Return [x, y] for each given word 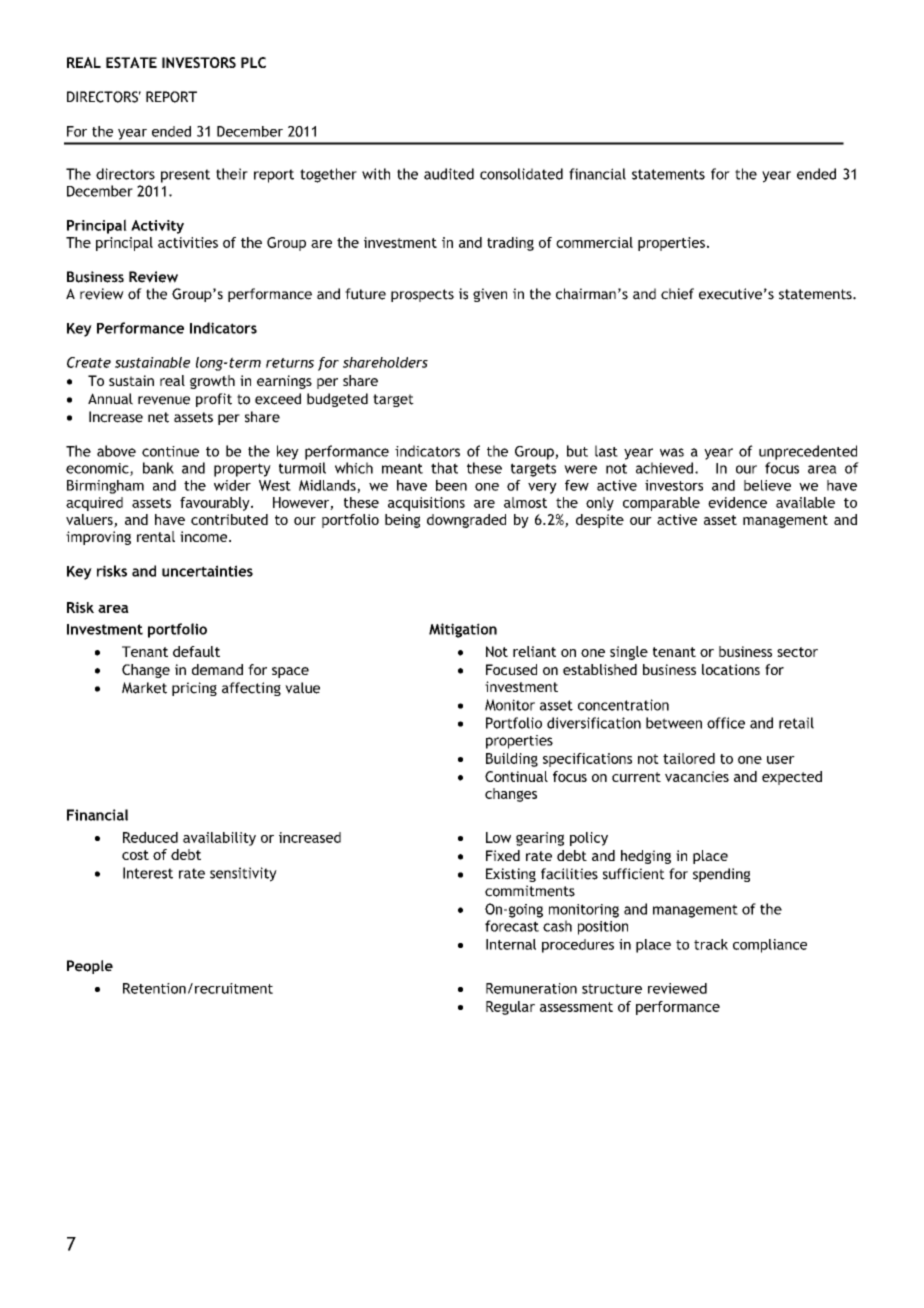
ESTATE [131, 62]
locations [731, 669]
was [672, 452]
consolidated [521, 174]
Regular [510, 1008]
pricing [194, 689]
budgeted [337, 400]
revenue [164, 400]
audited [449, 174]
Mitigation [463, 630]
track [711, 944]
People [90, 967]
